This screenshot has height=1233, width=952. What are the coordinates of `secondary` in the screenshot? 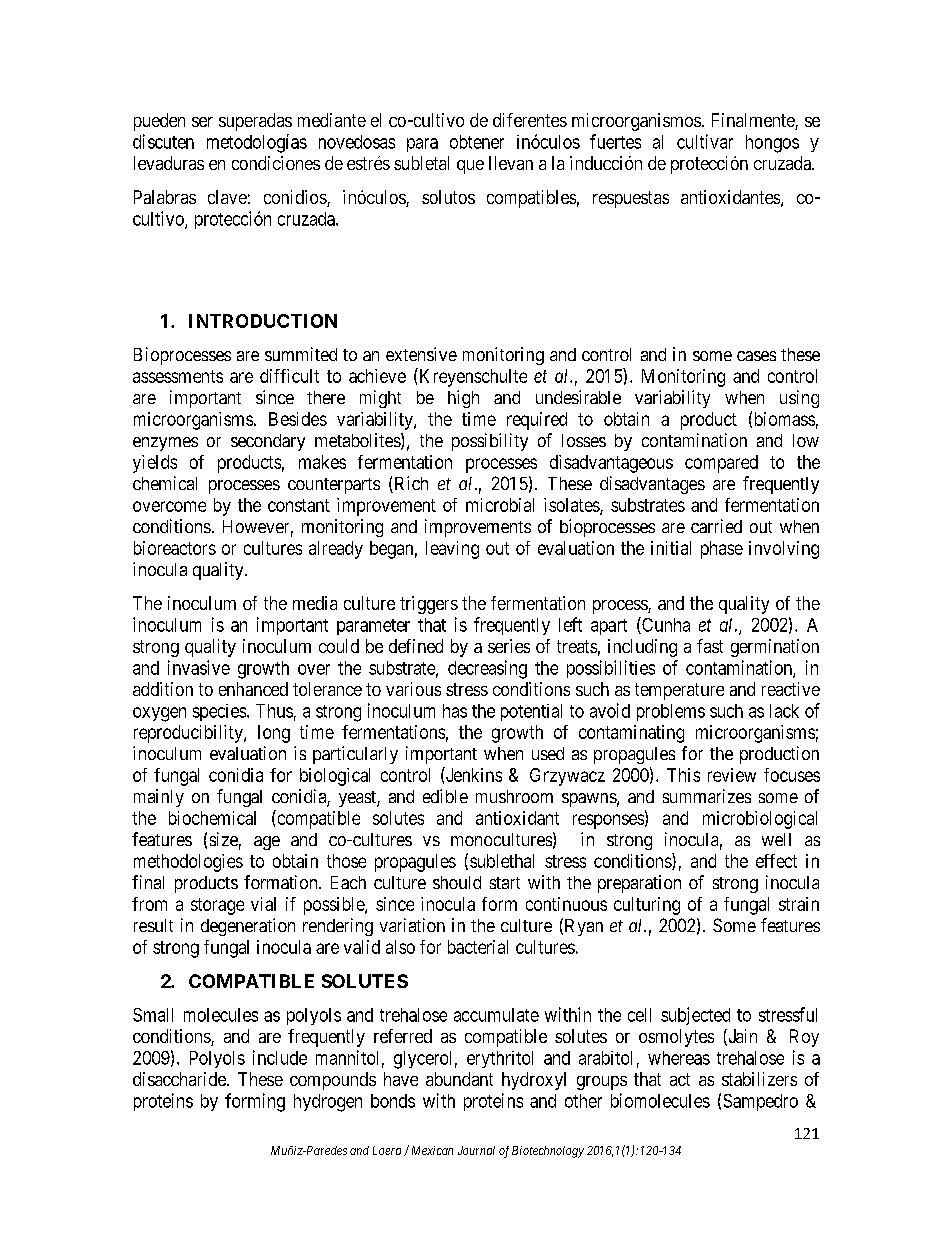 It's located at (268, 442).
